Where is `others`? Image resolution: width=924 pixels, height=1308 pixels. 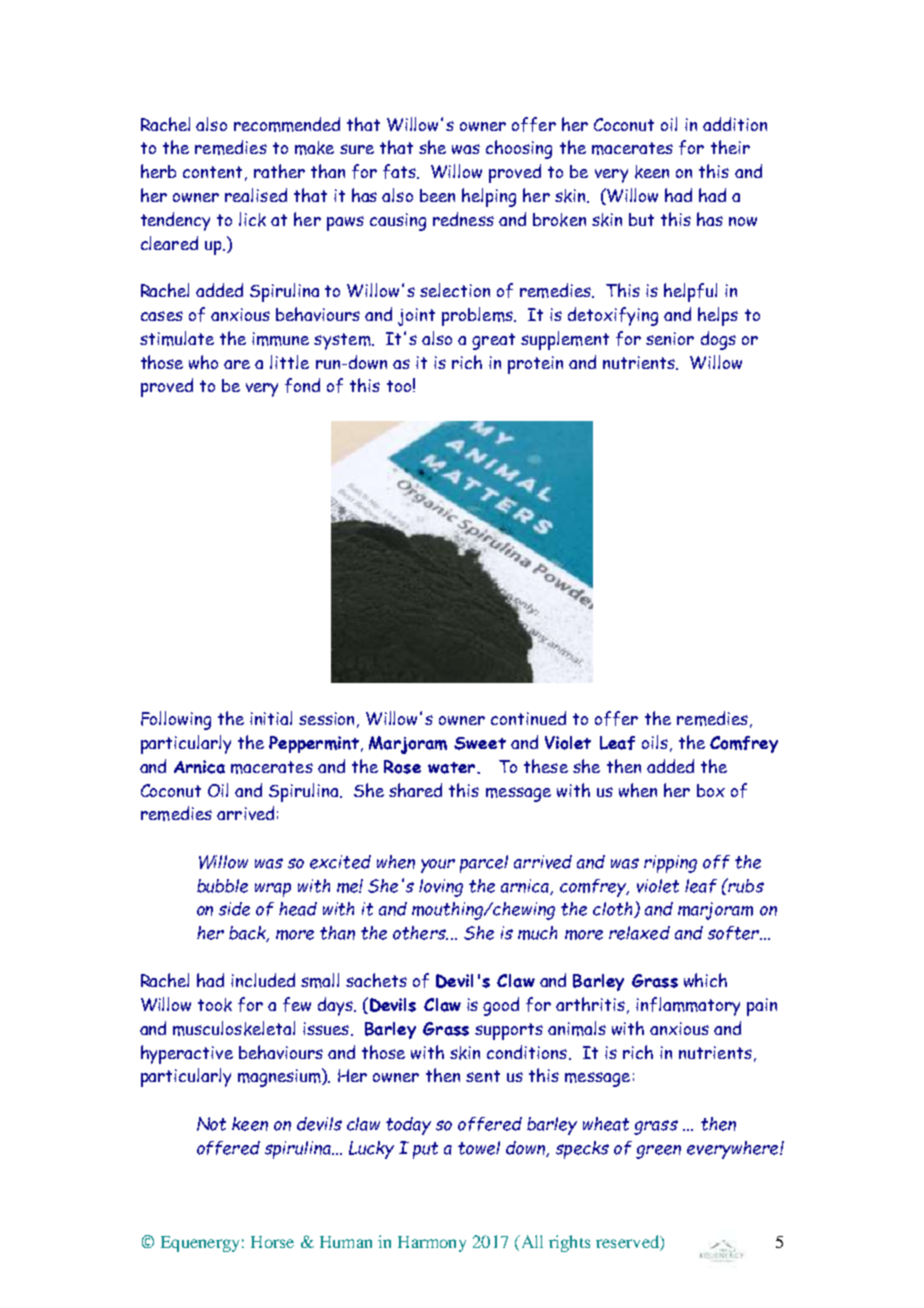 others is located at coordinates (420, 933).
